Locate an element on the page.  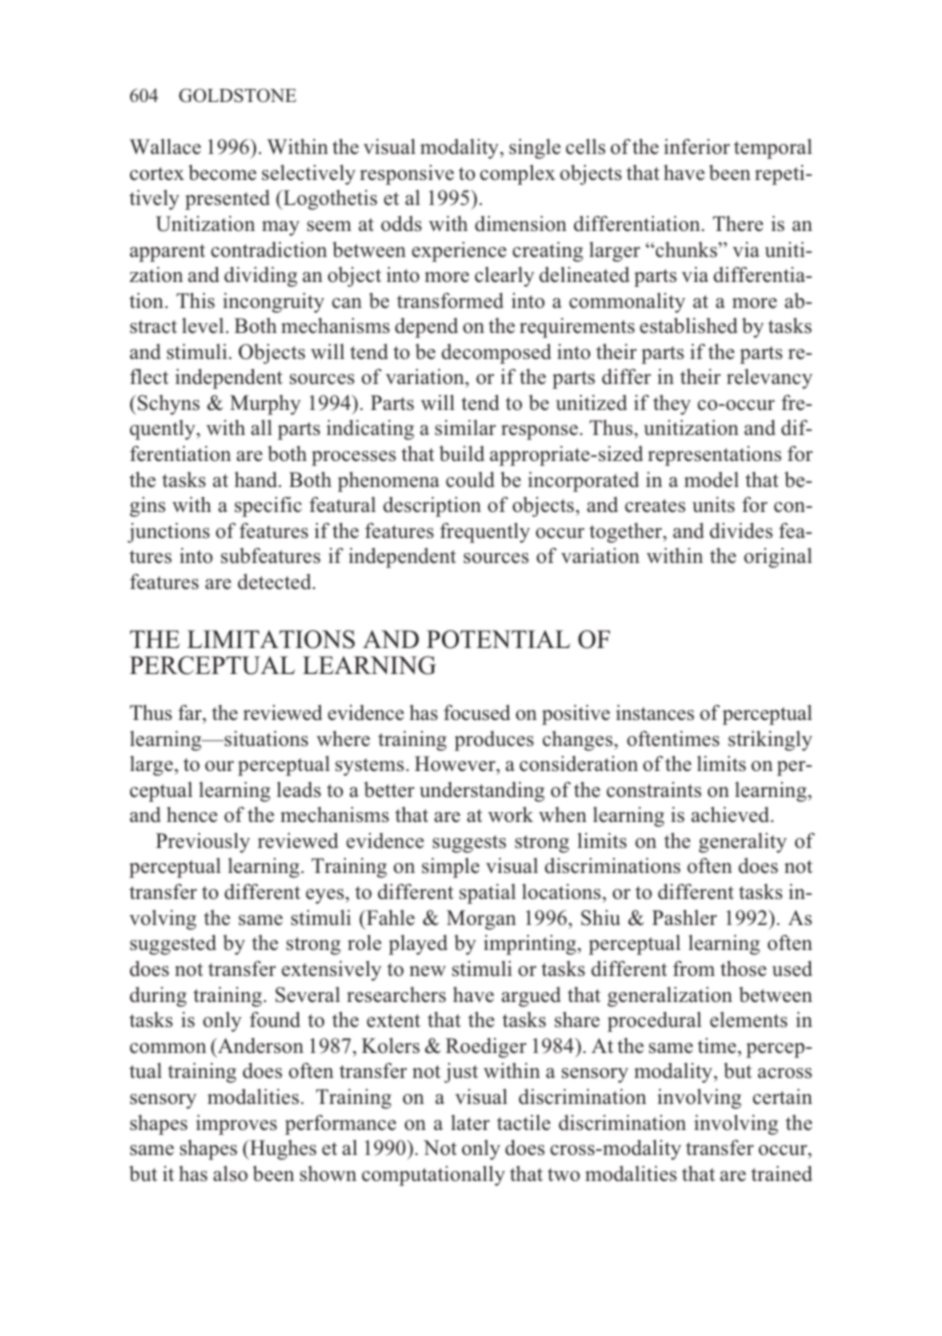
single is located at coordinates (535, 149).
